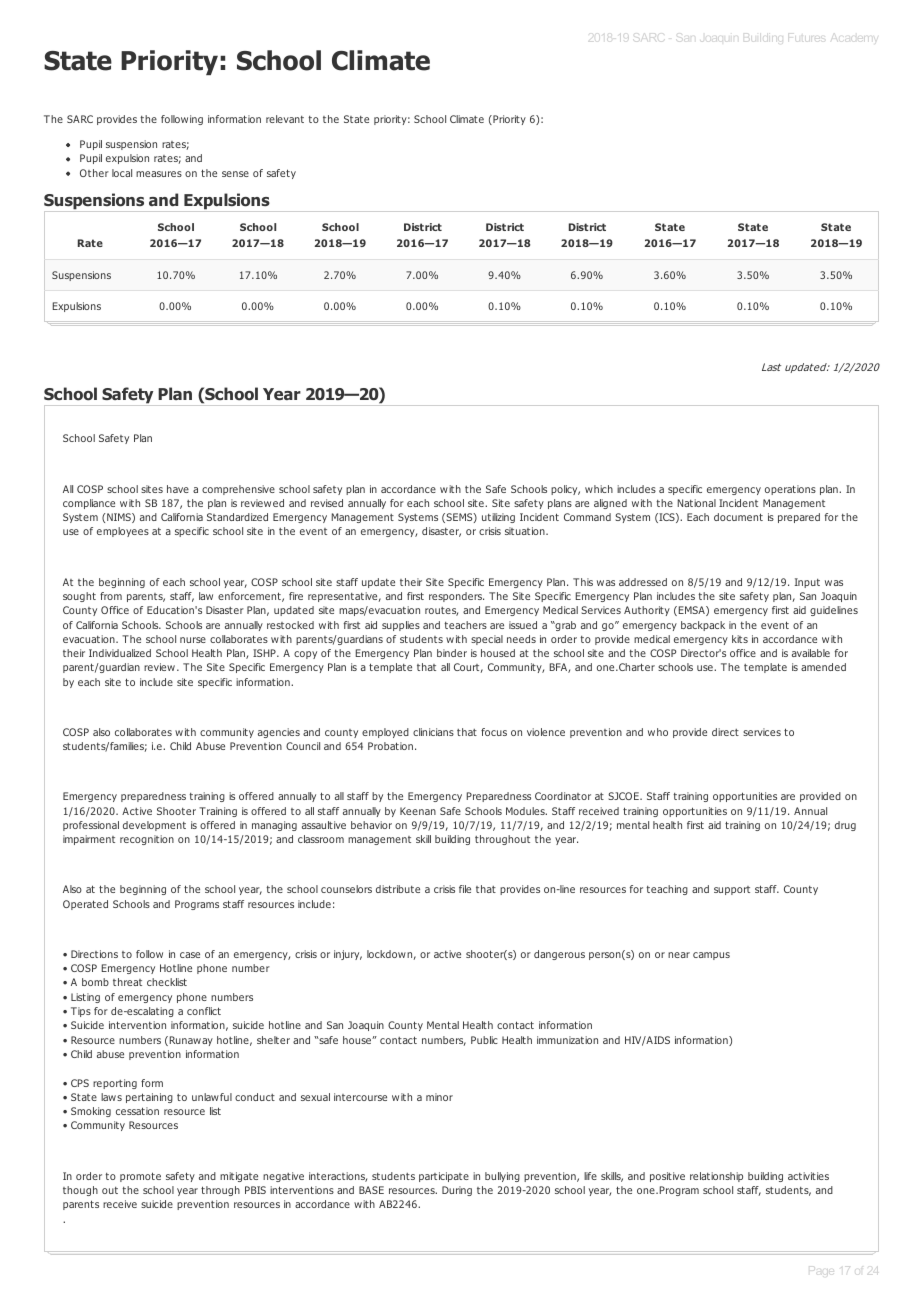 The height and width of the document is (1308, 924). Describe the element at coordinates (790, 490) in the document. I see `operations` at that location.
